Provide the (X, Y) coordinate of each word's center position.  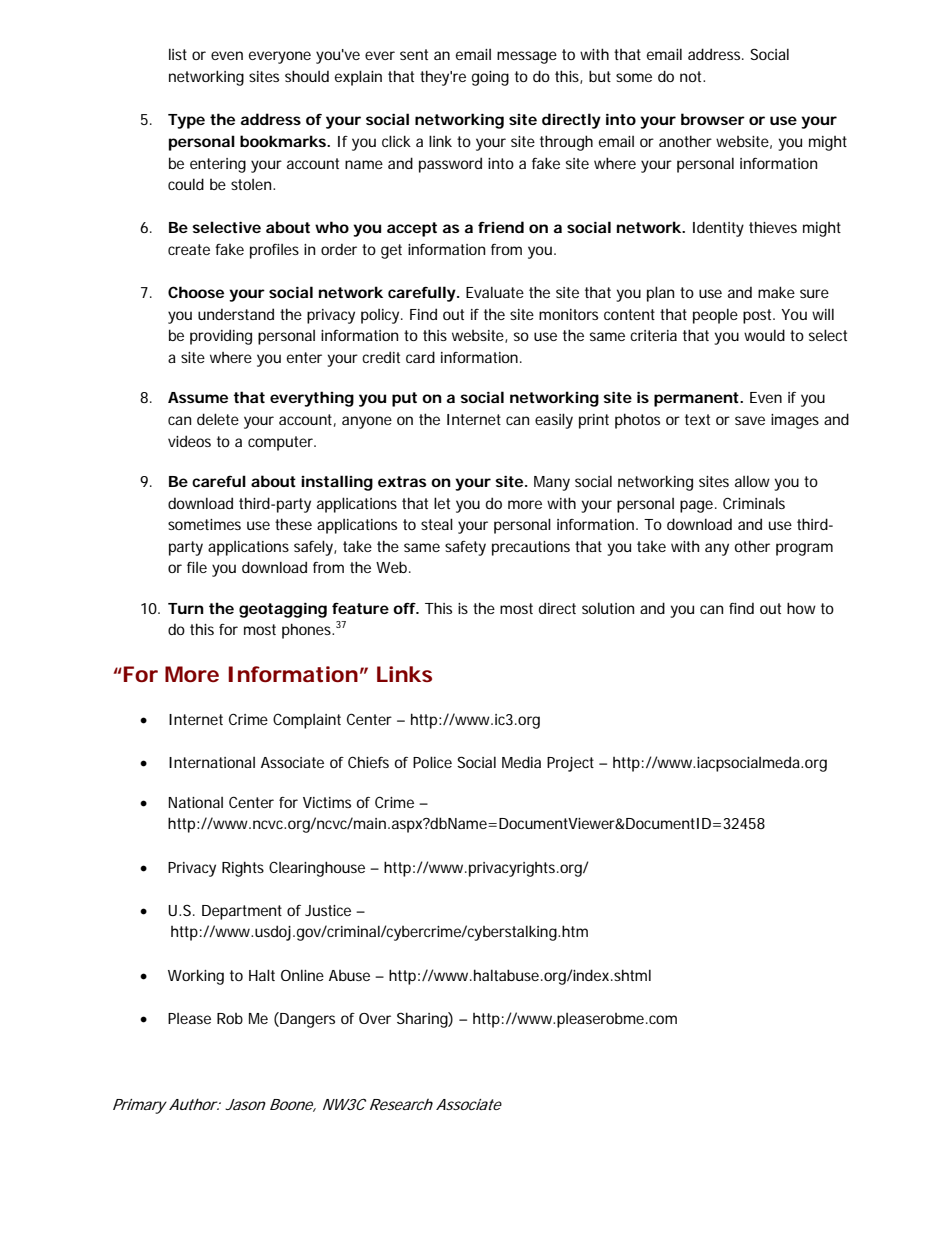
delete (218, 419)
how (801, 608)
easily (554, 421)
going (490, 78)
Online (302, 975)
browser (713, 119)
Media (521, 762)
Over (375, 1018)
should (307, 76)
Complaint (307, 721)
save (750, 420)
